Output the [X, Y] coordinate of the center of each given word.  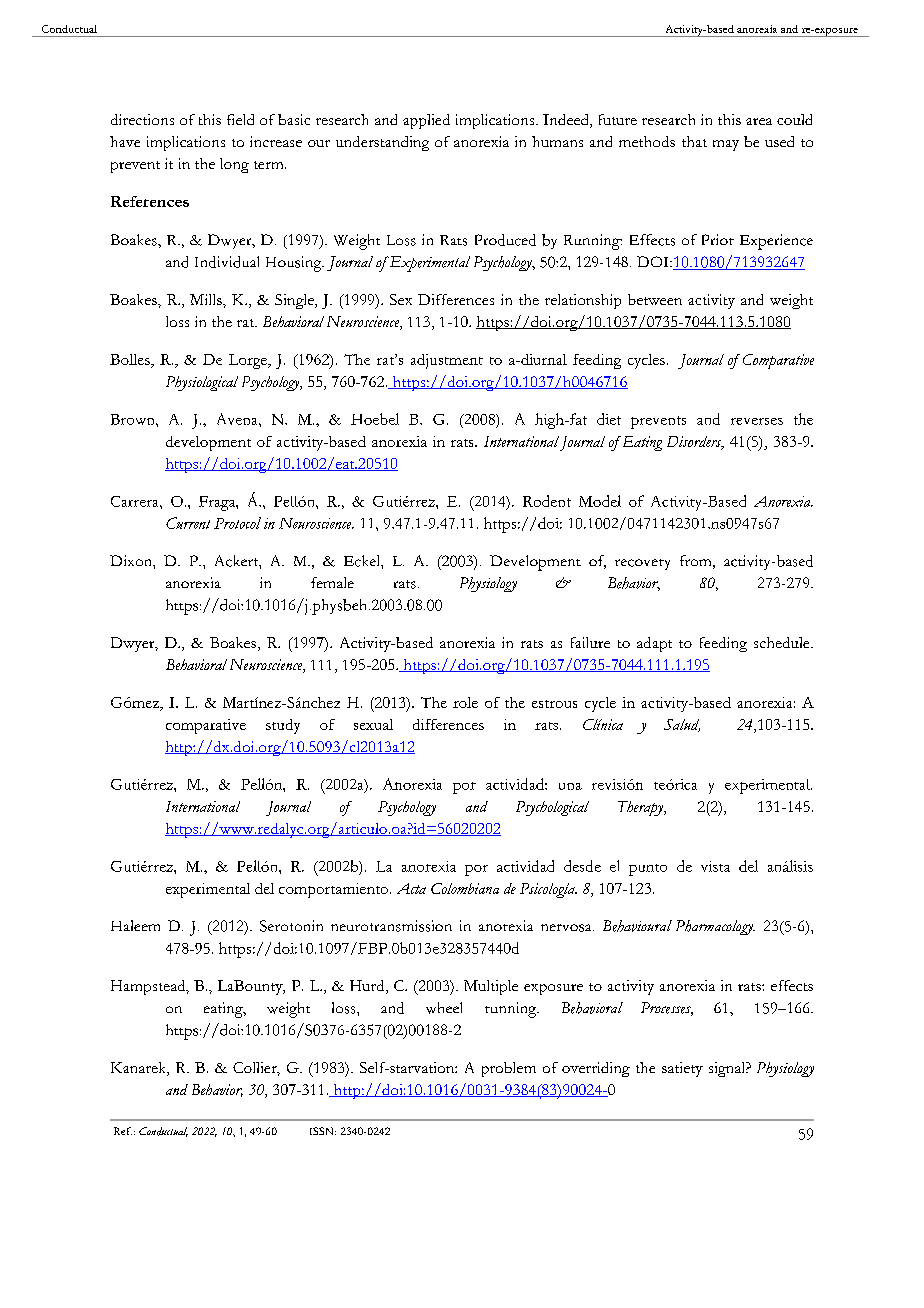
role [465, 702]
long [234, 165]
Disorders [695, 442]
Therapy [642, 808]
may [726, 145]
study [283, 726]
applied [426, 121]
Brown [134, 419]
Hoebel [375, 419]
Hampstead [149, 987]
